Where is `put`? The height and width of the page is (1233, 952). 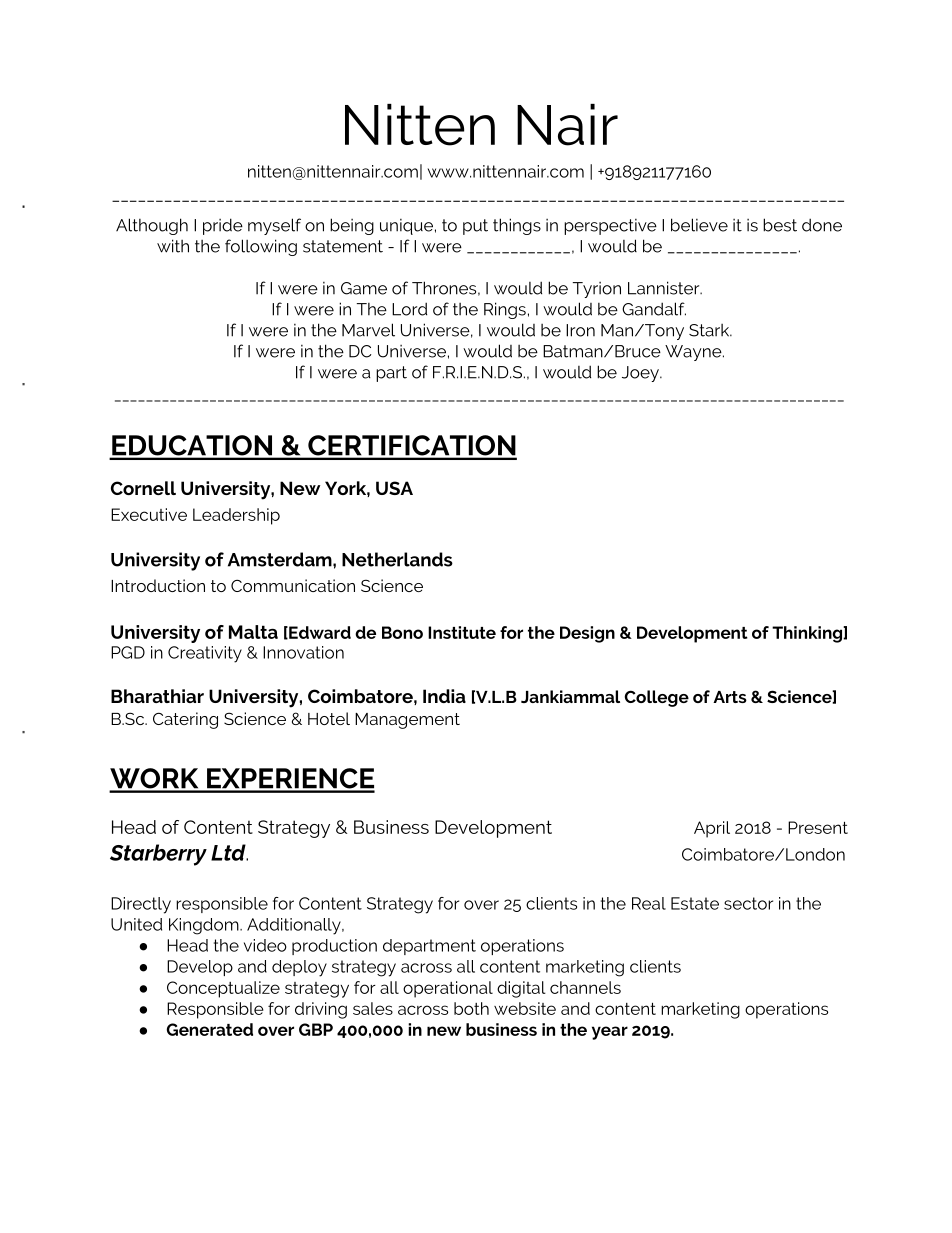
put is located at coordinates (475, 227).
